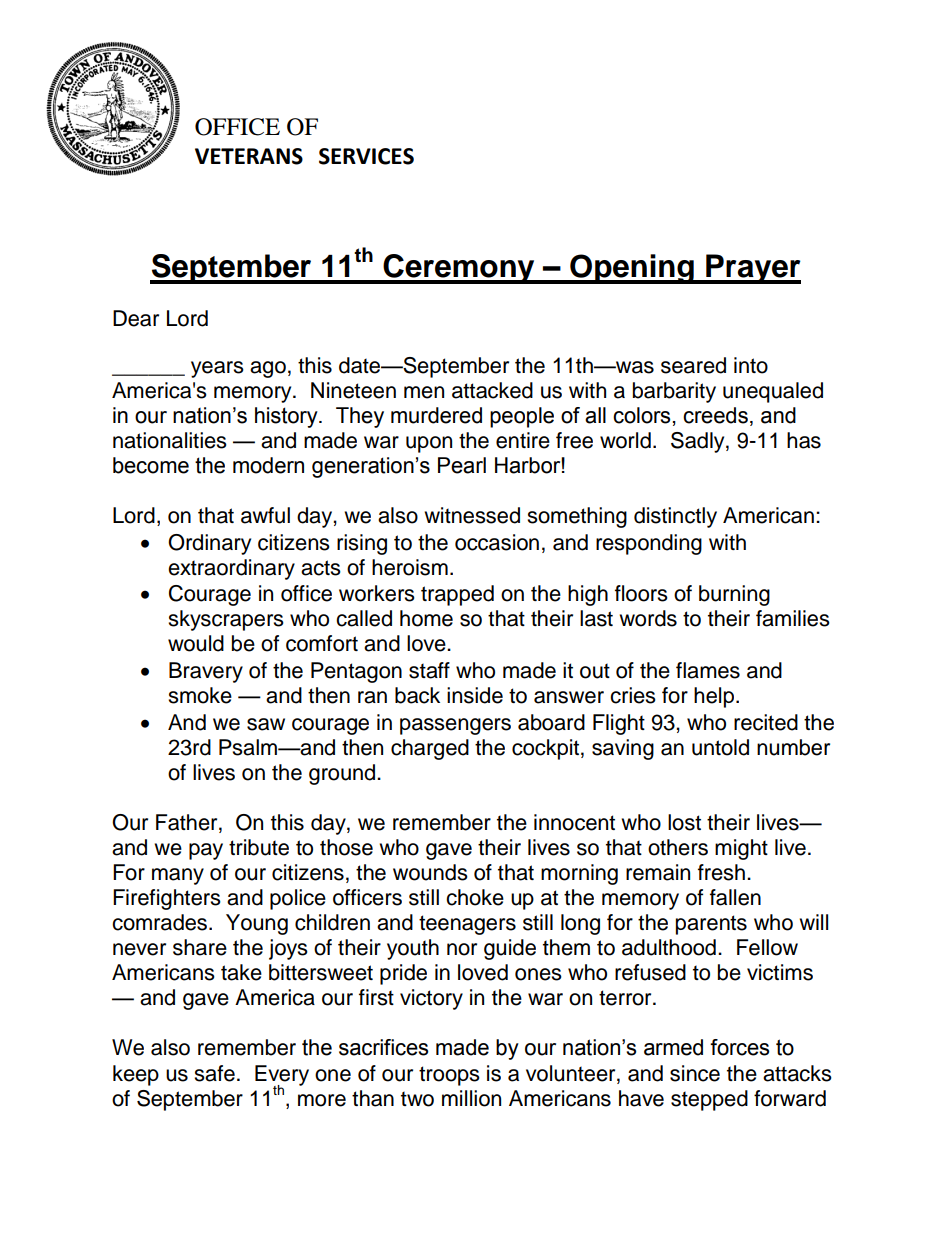 This screenshot has width=952, height=1233. Describe the element at coordinates (249, 156) in the screenshot. I see `VETERANS` at that location.
